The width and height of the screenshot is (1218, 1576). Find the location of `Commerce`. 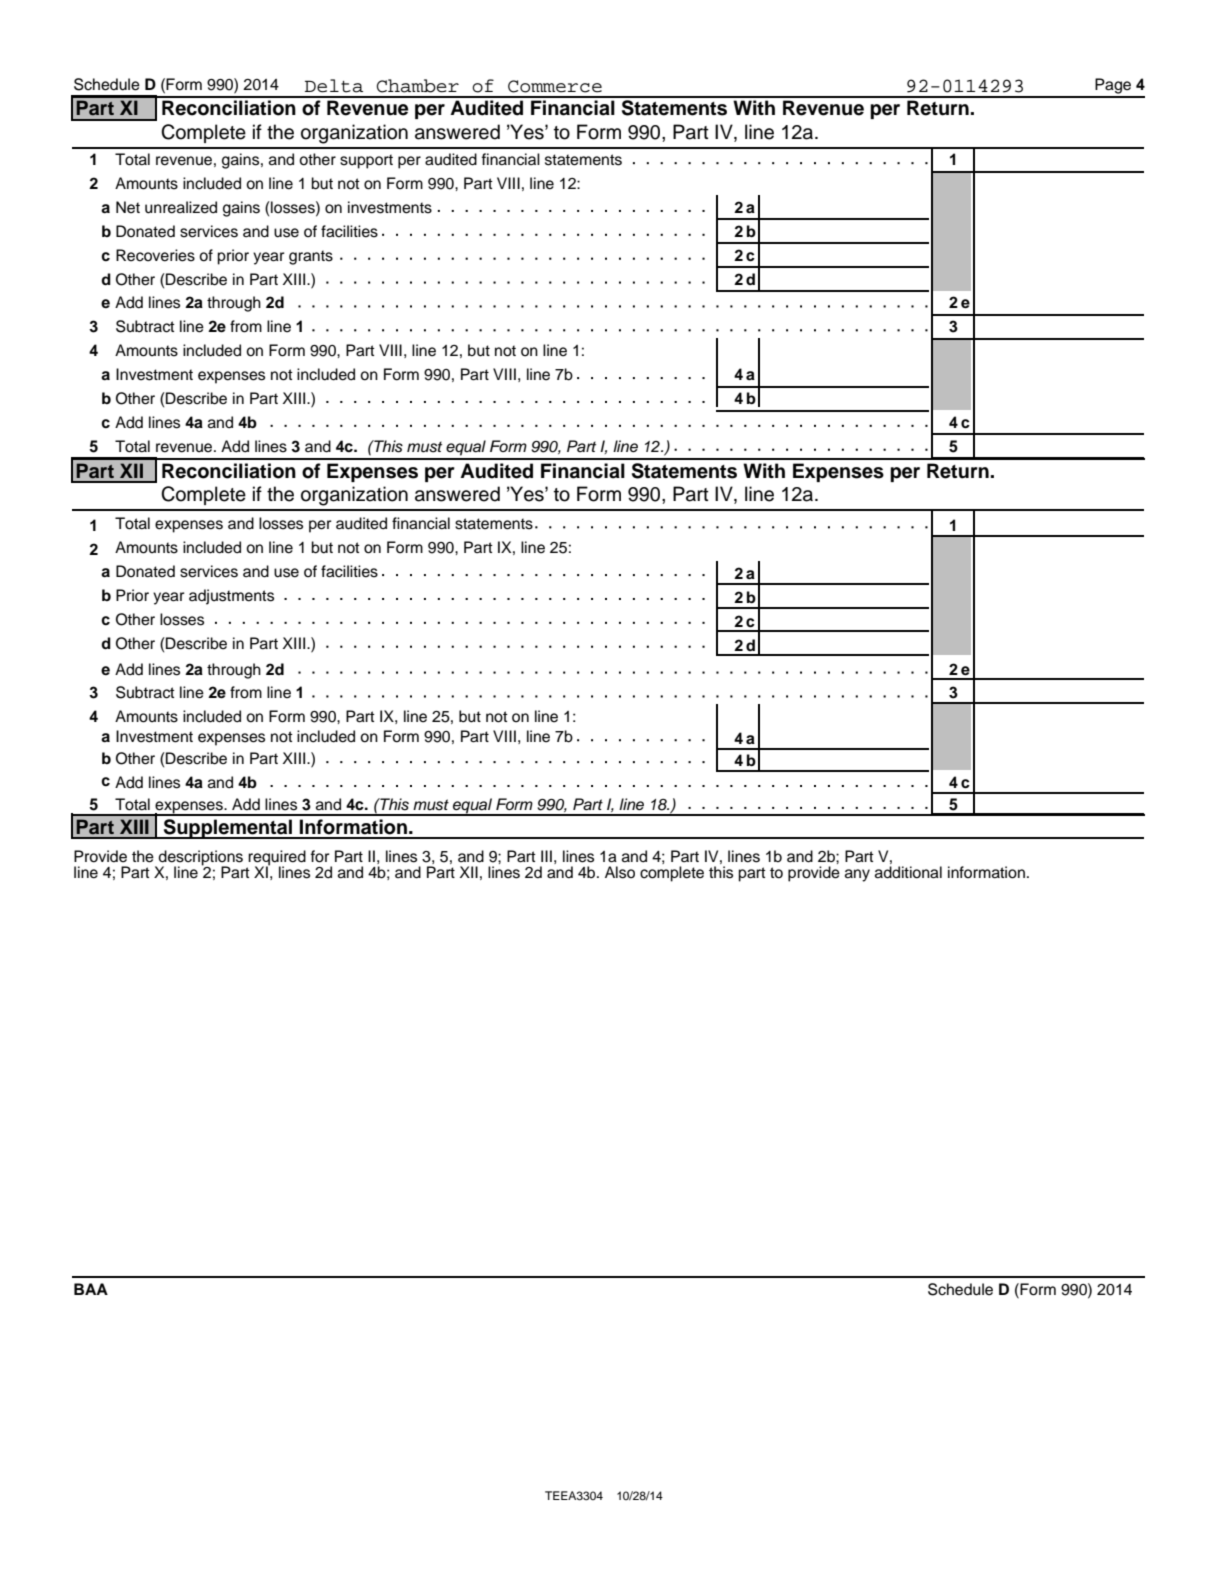

Commerce is located at coordinates (555, 86).
